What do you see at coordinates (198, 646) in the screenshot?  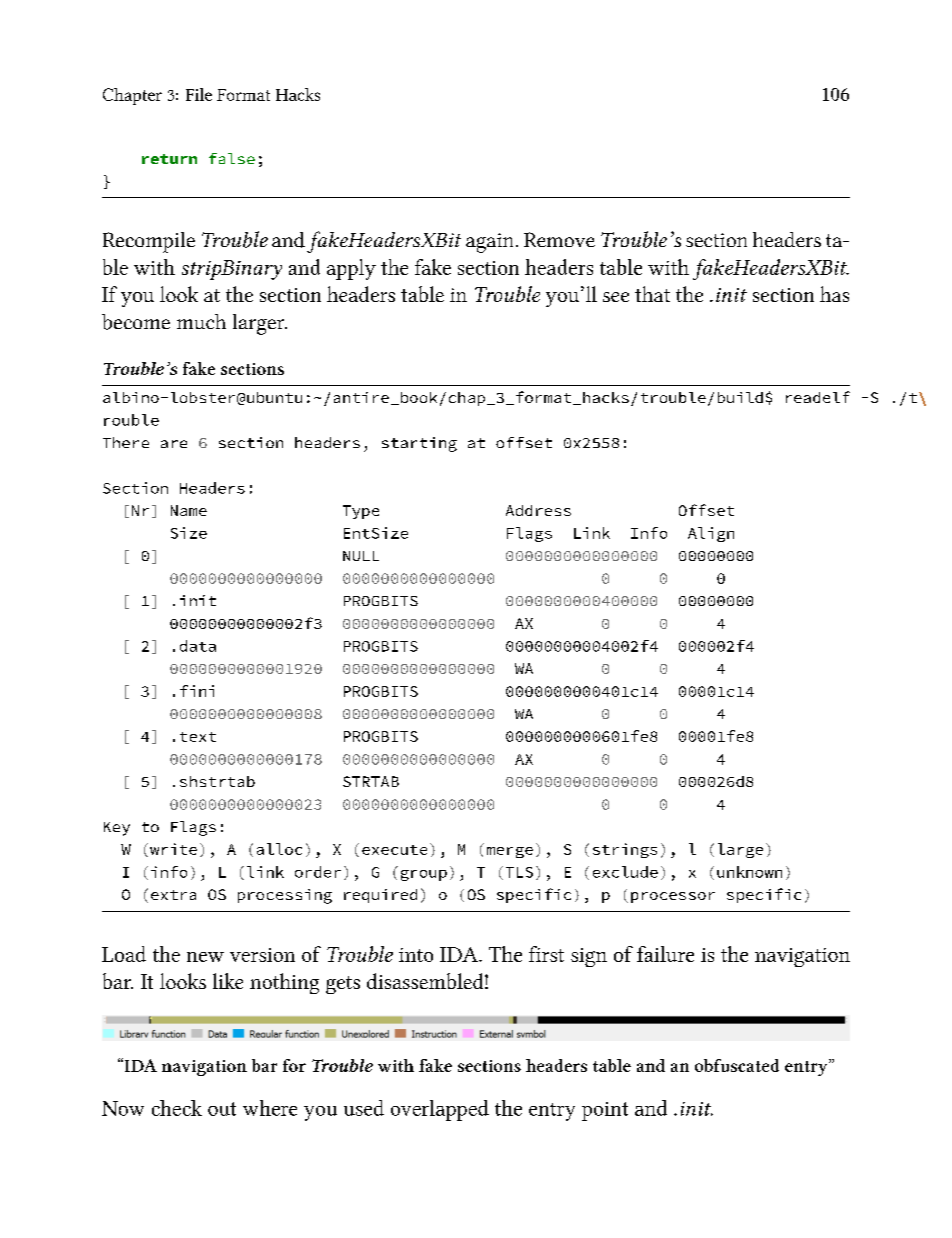 I see `data` at bounding box center [198, 646].
